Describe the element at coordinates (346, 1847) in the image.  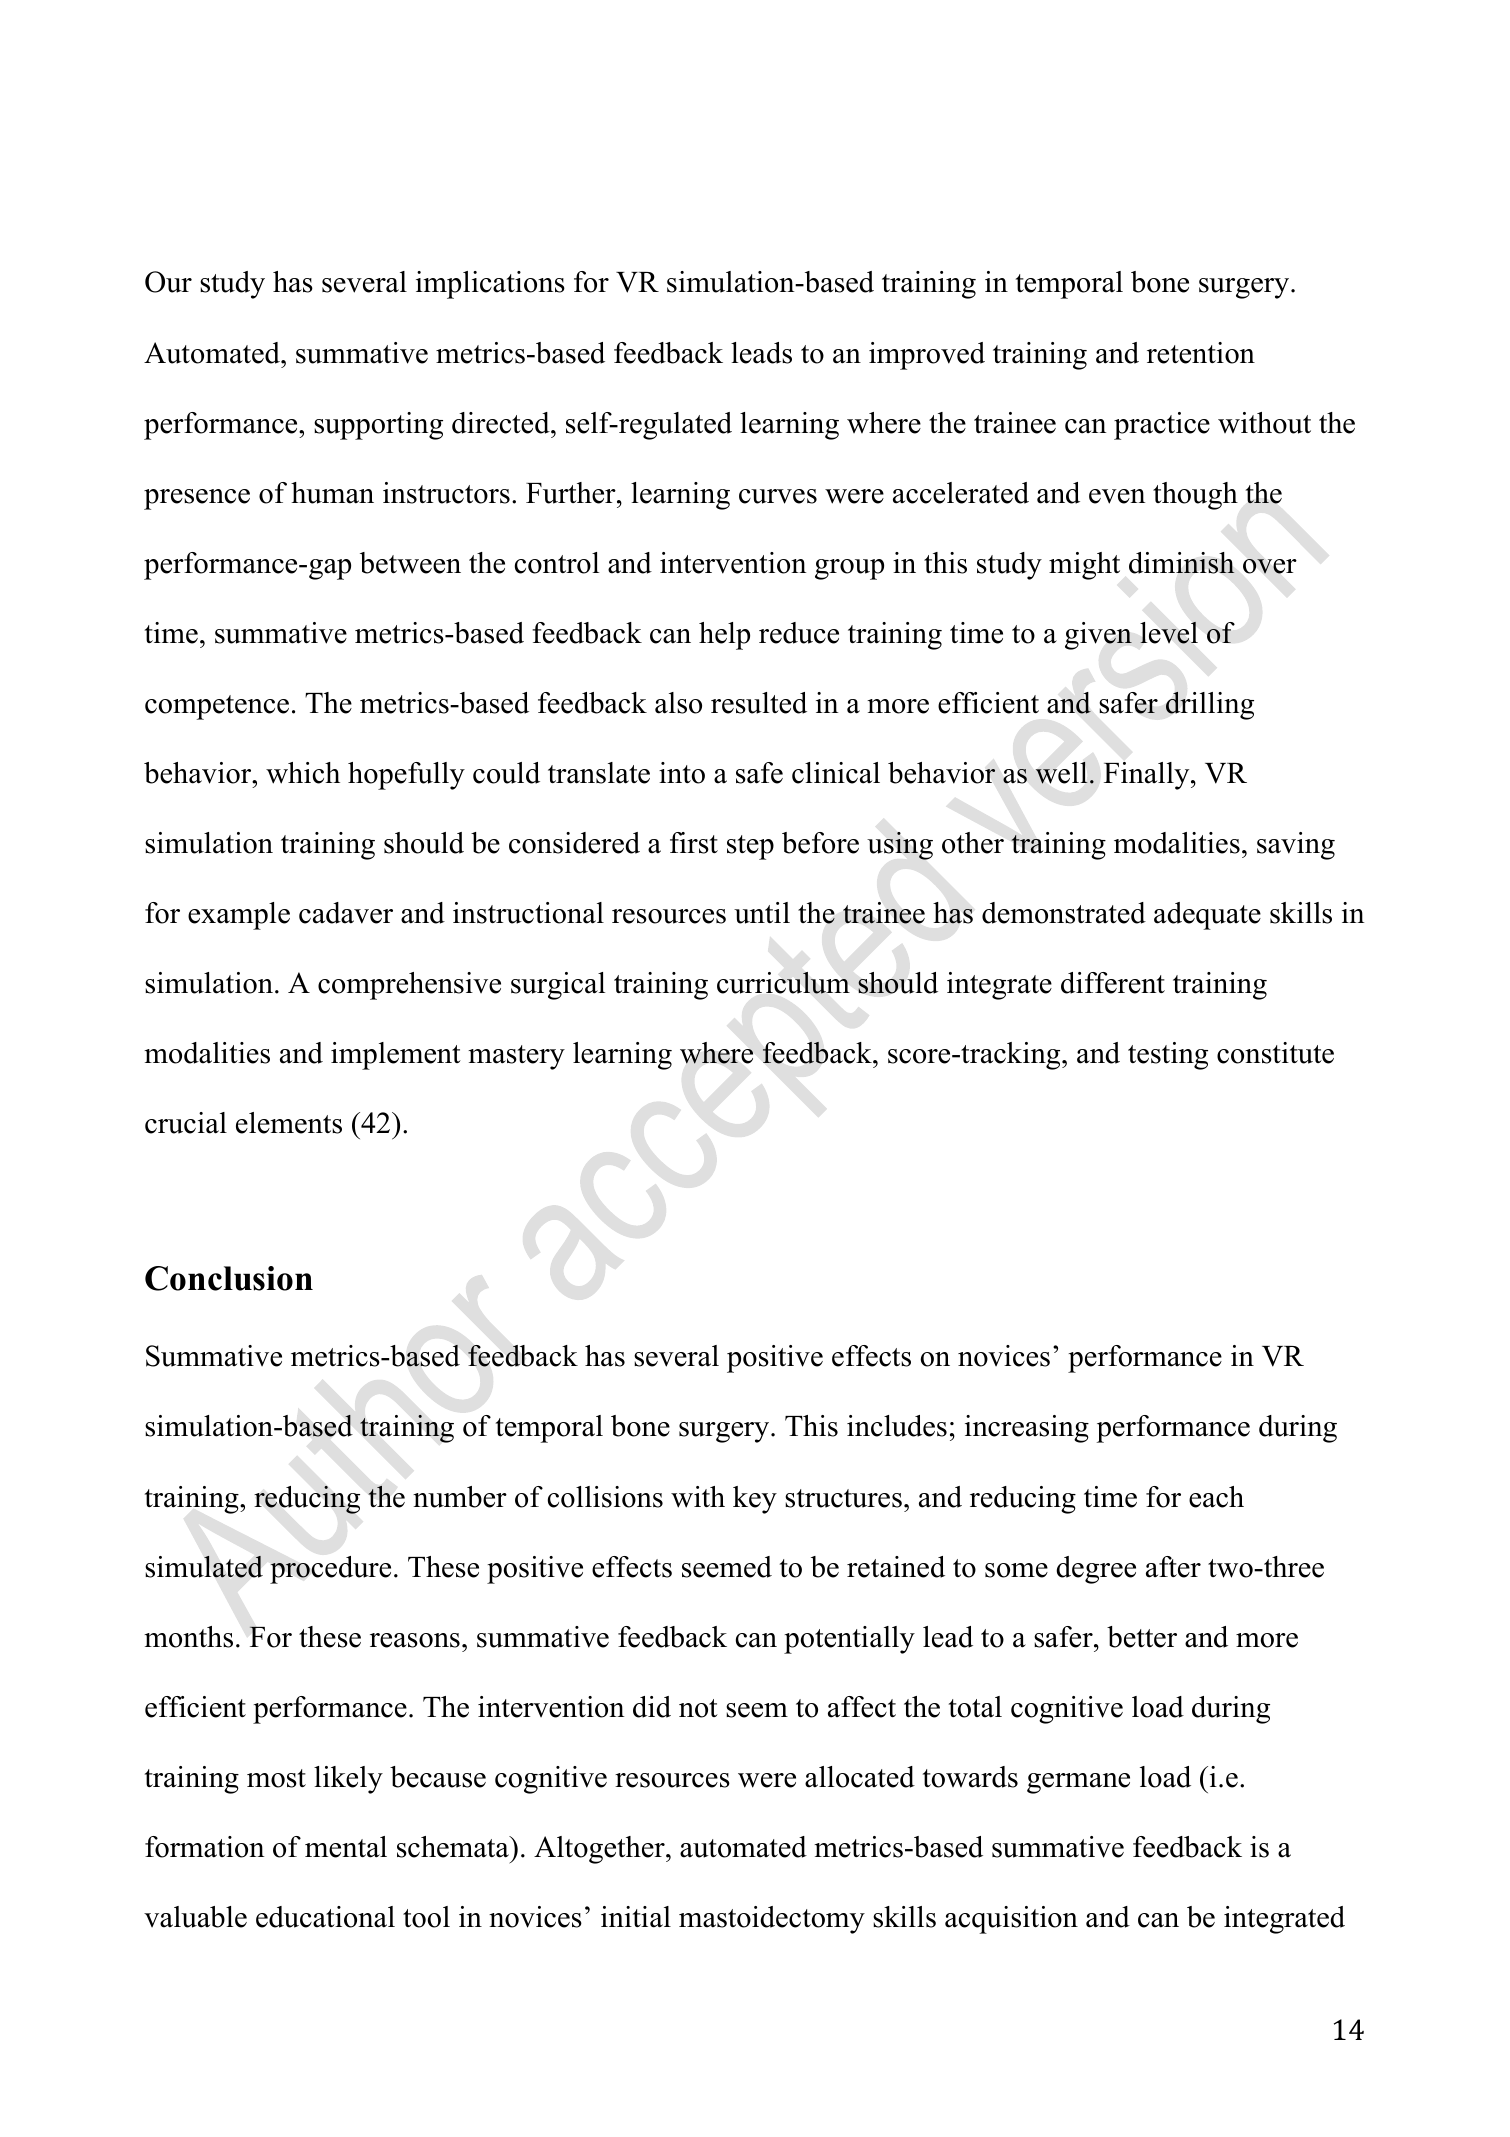
I see `mental` at that location.
